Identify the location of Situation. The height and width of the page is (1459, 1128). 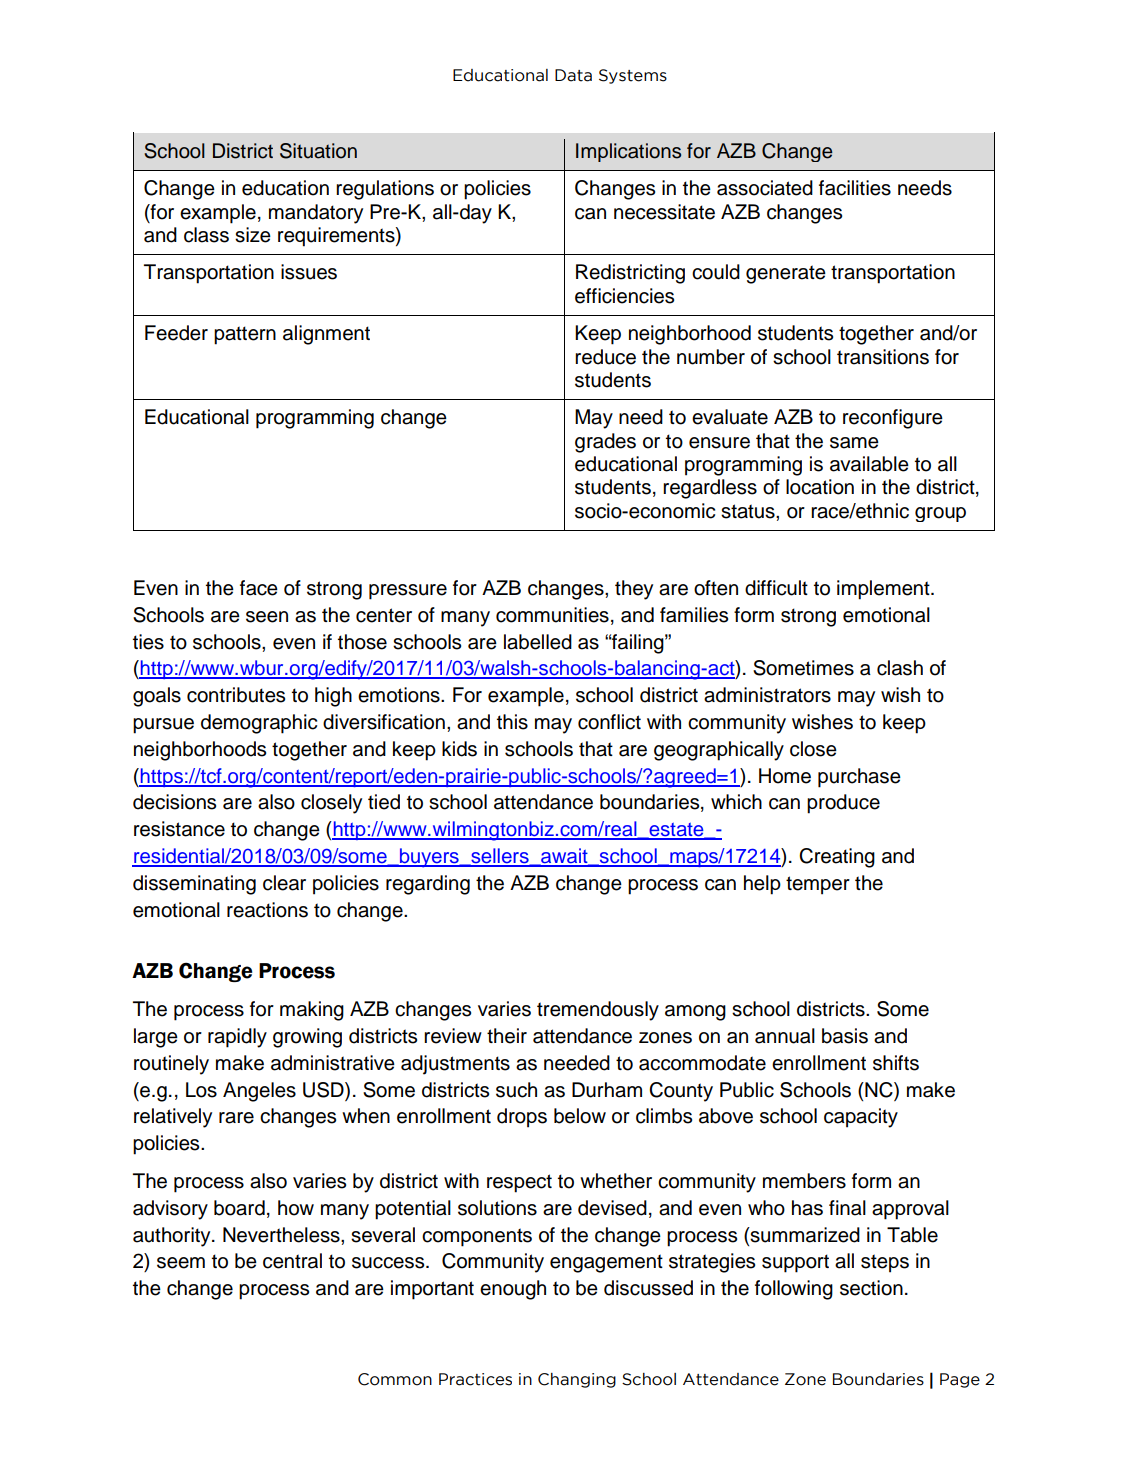
(318, 151).
